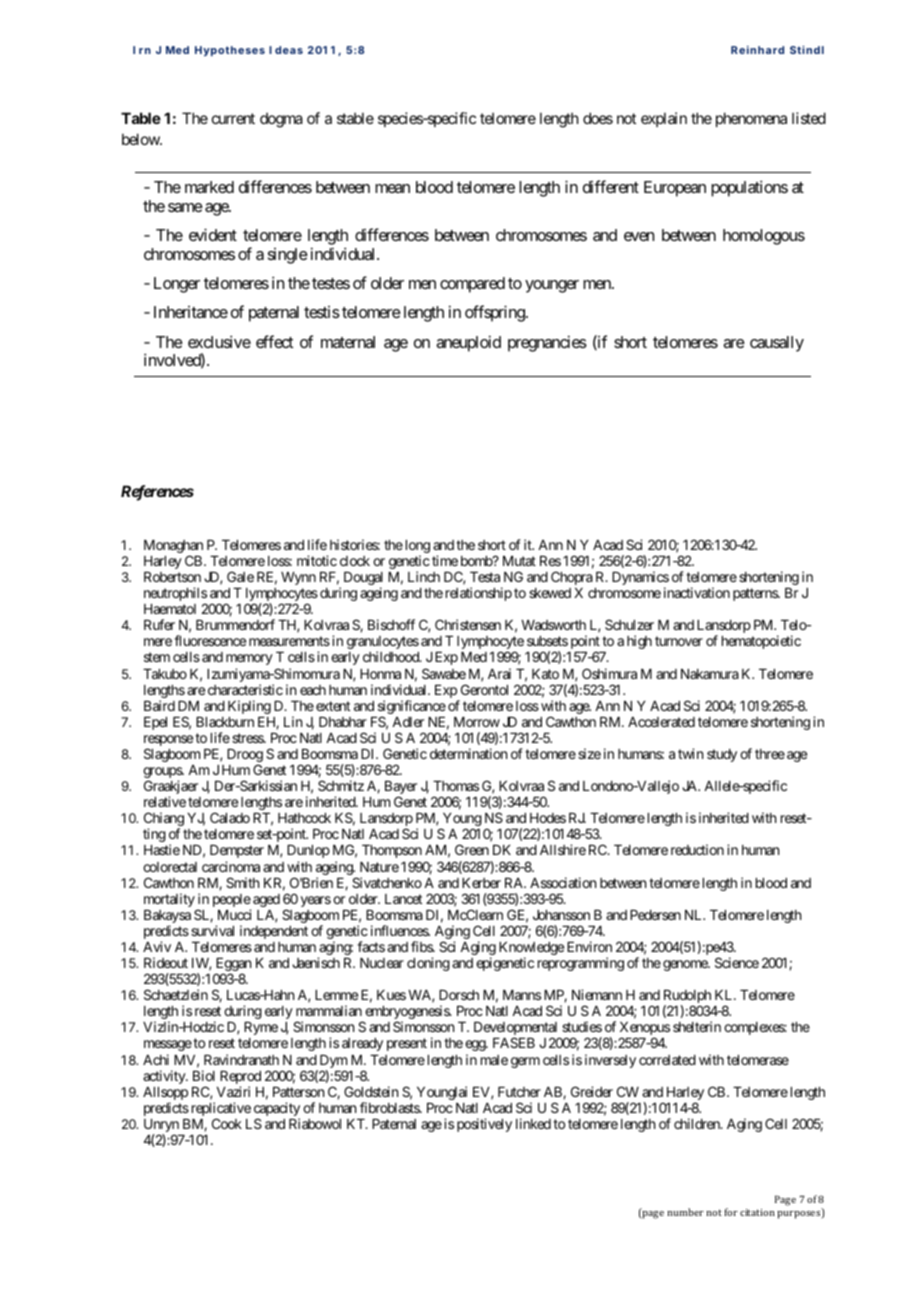  Describe the element at coordinates (479, 594) in the page. I see `relationship` at that location.
